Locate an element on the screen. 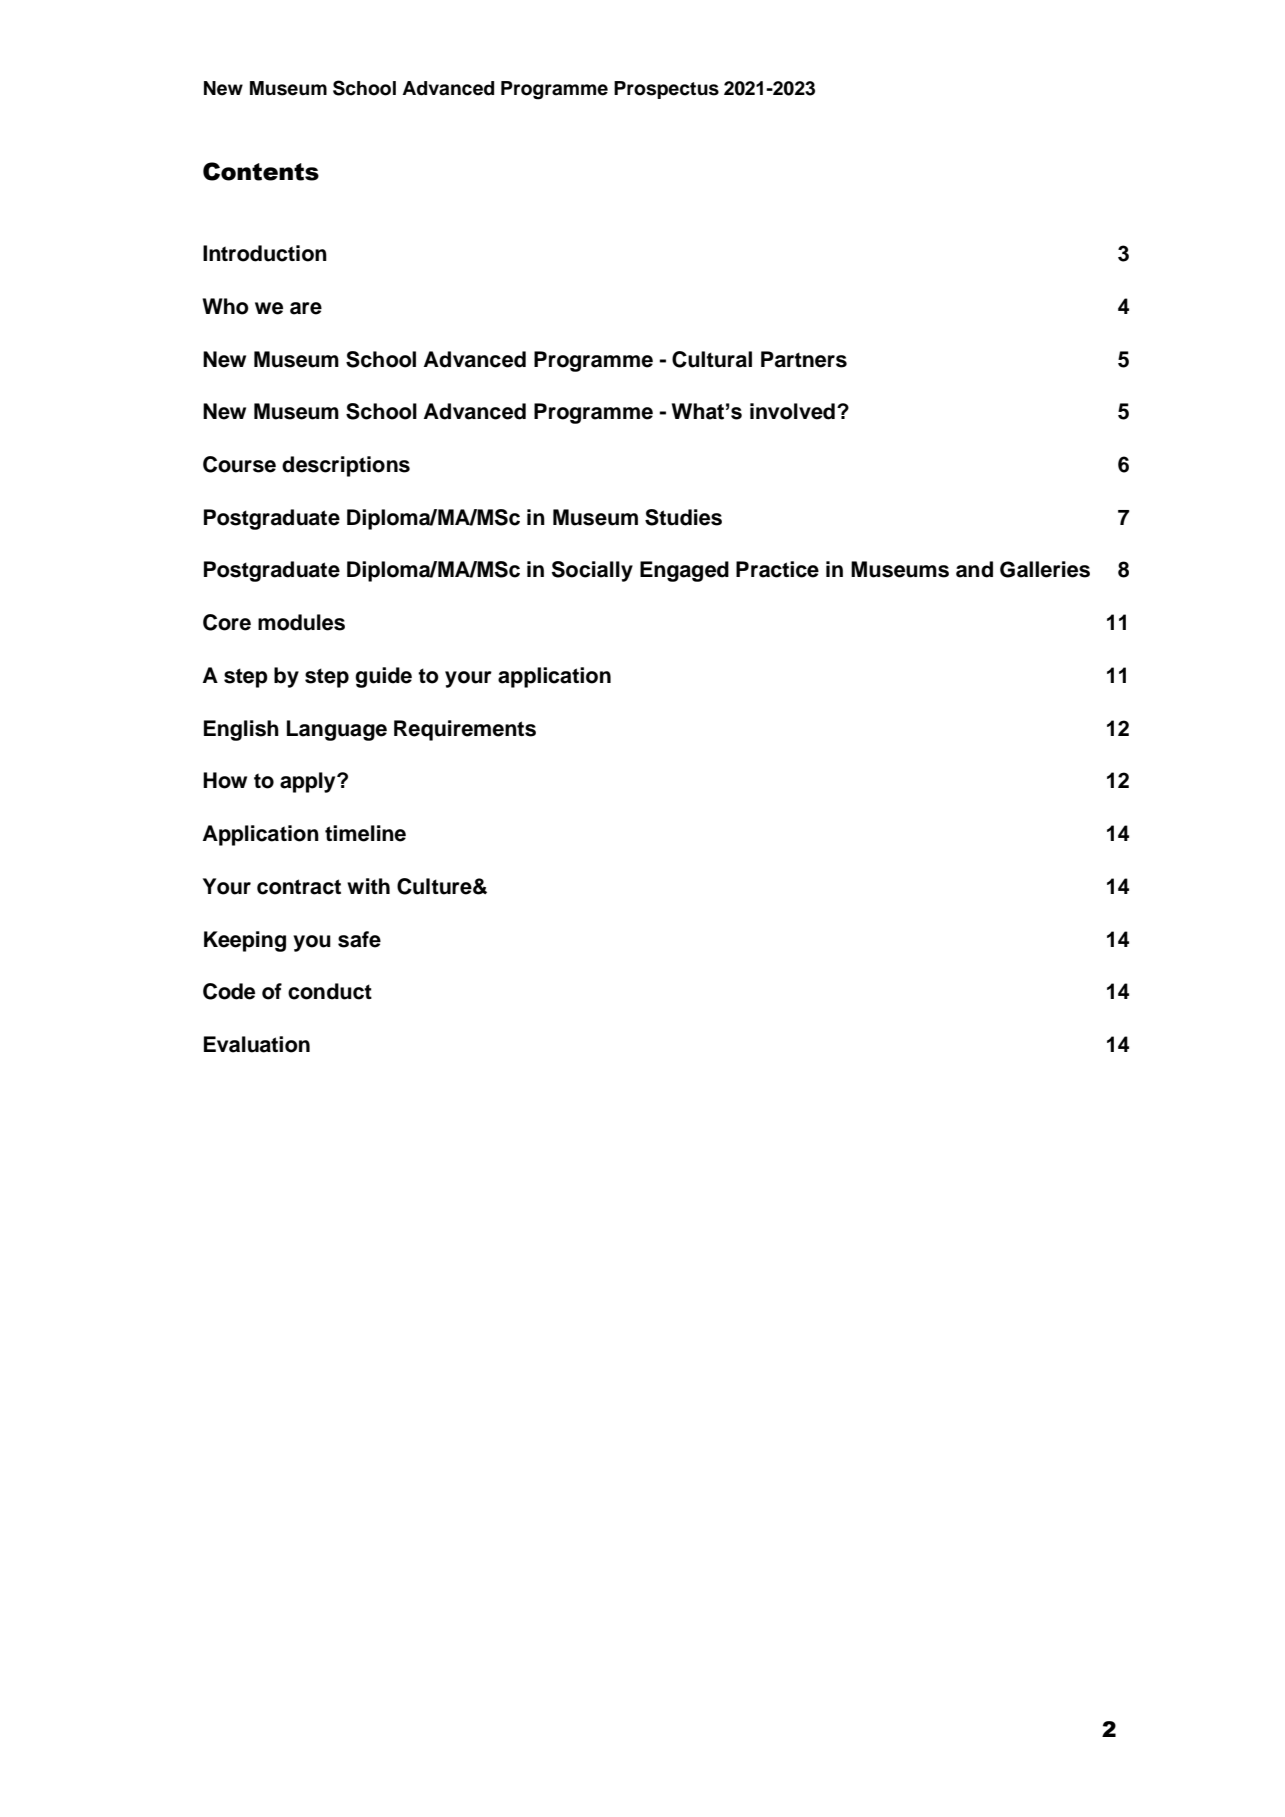 The image size is (1285, 1817). descriptions is located at coordinates (346, 466).
